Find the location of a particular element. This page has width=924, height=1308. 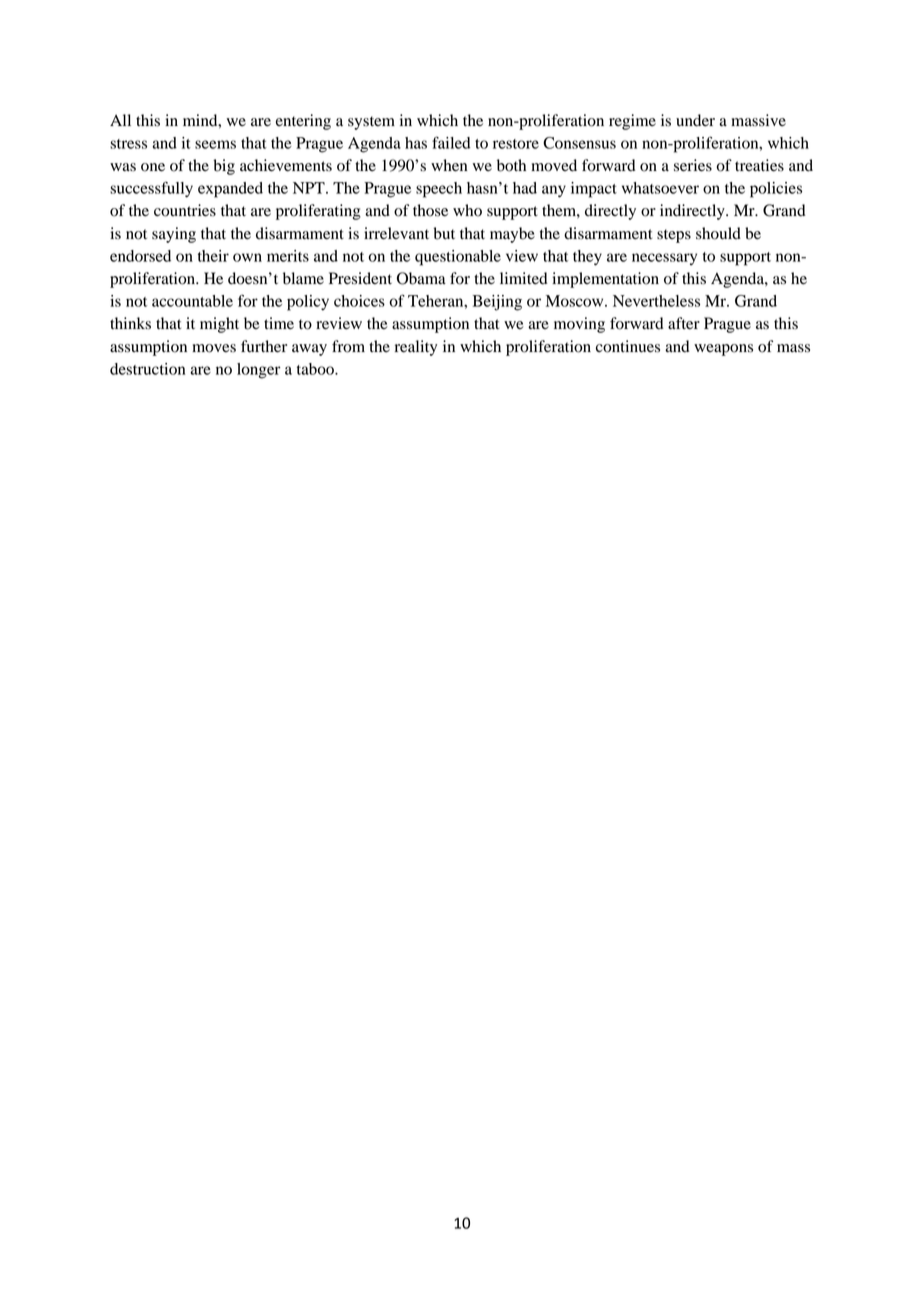

might is located at coordinates (219, 325).
